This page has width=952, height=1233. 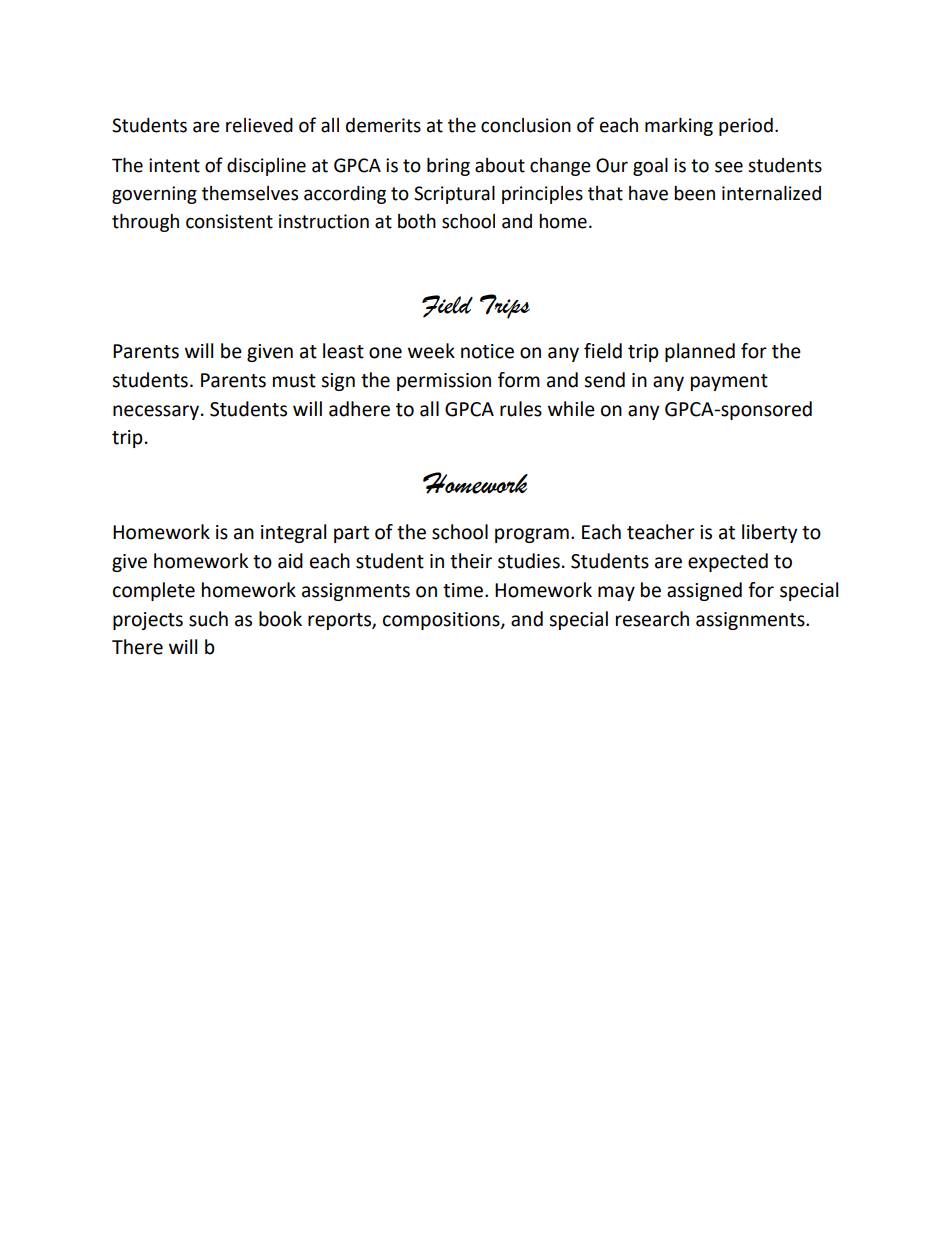 What do you see at coordinates (448, 167) in the page?
I see `bring` at bounding box center [448, 167].
